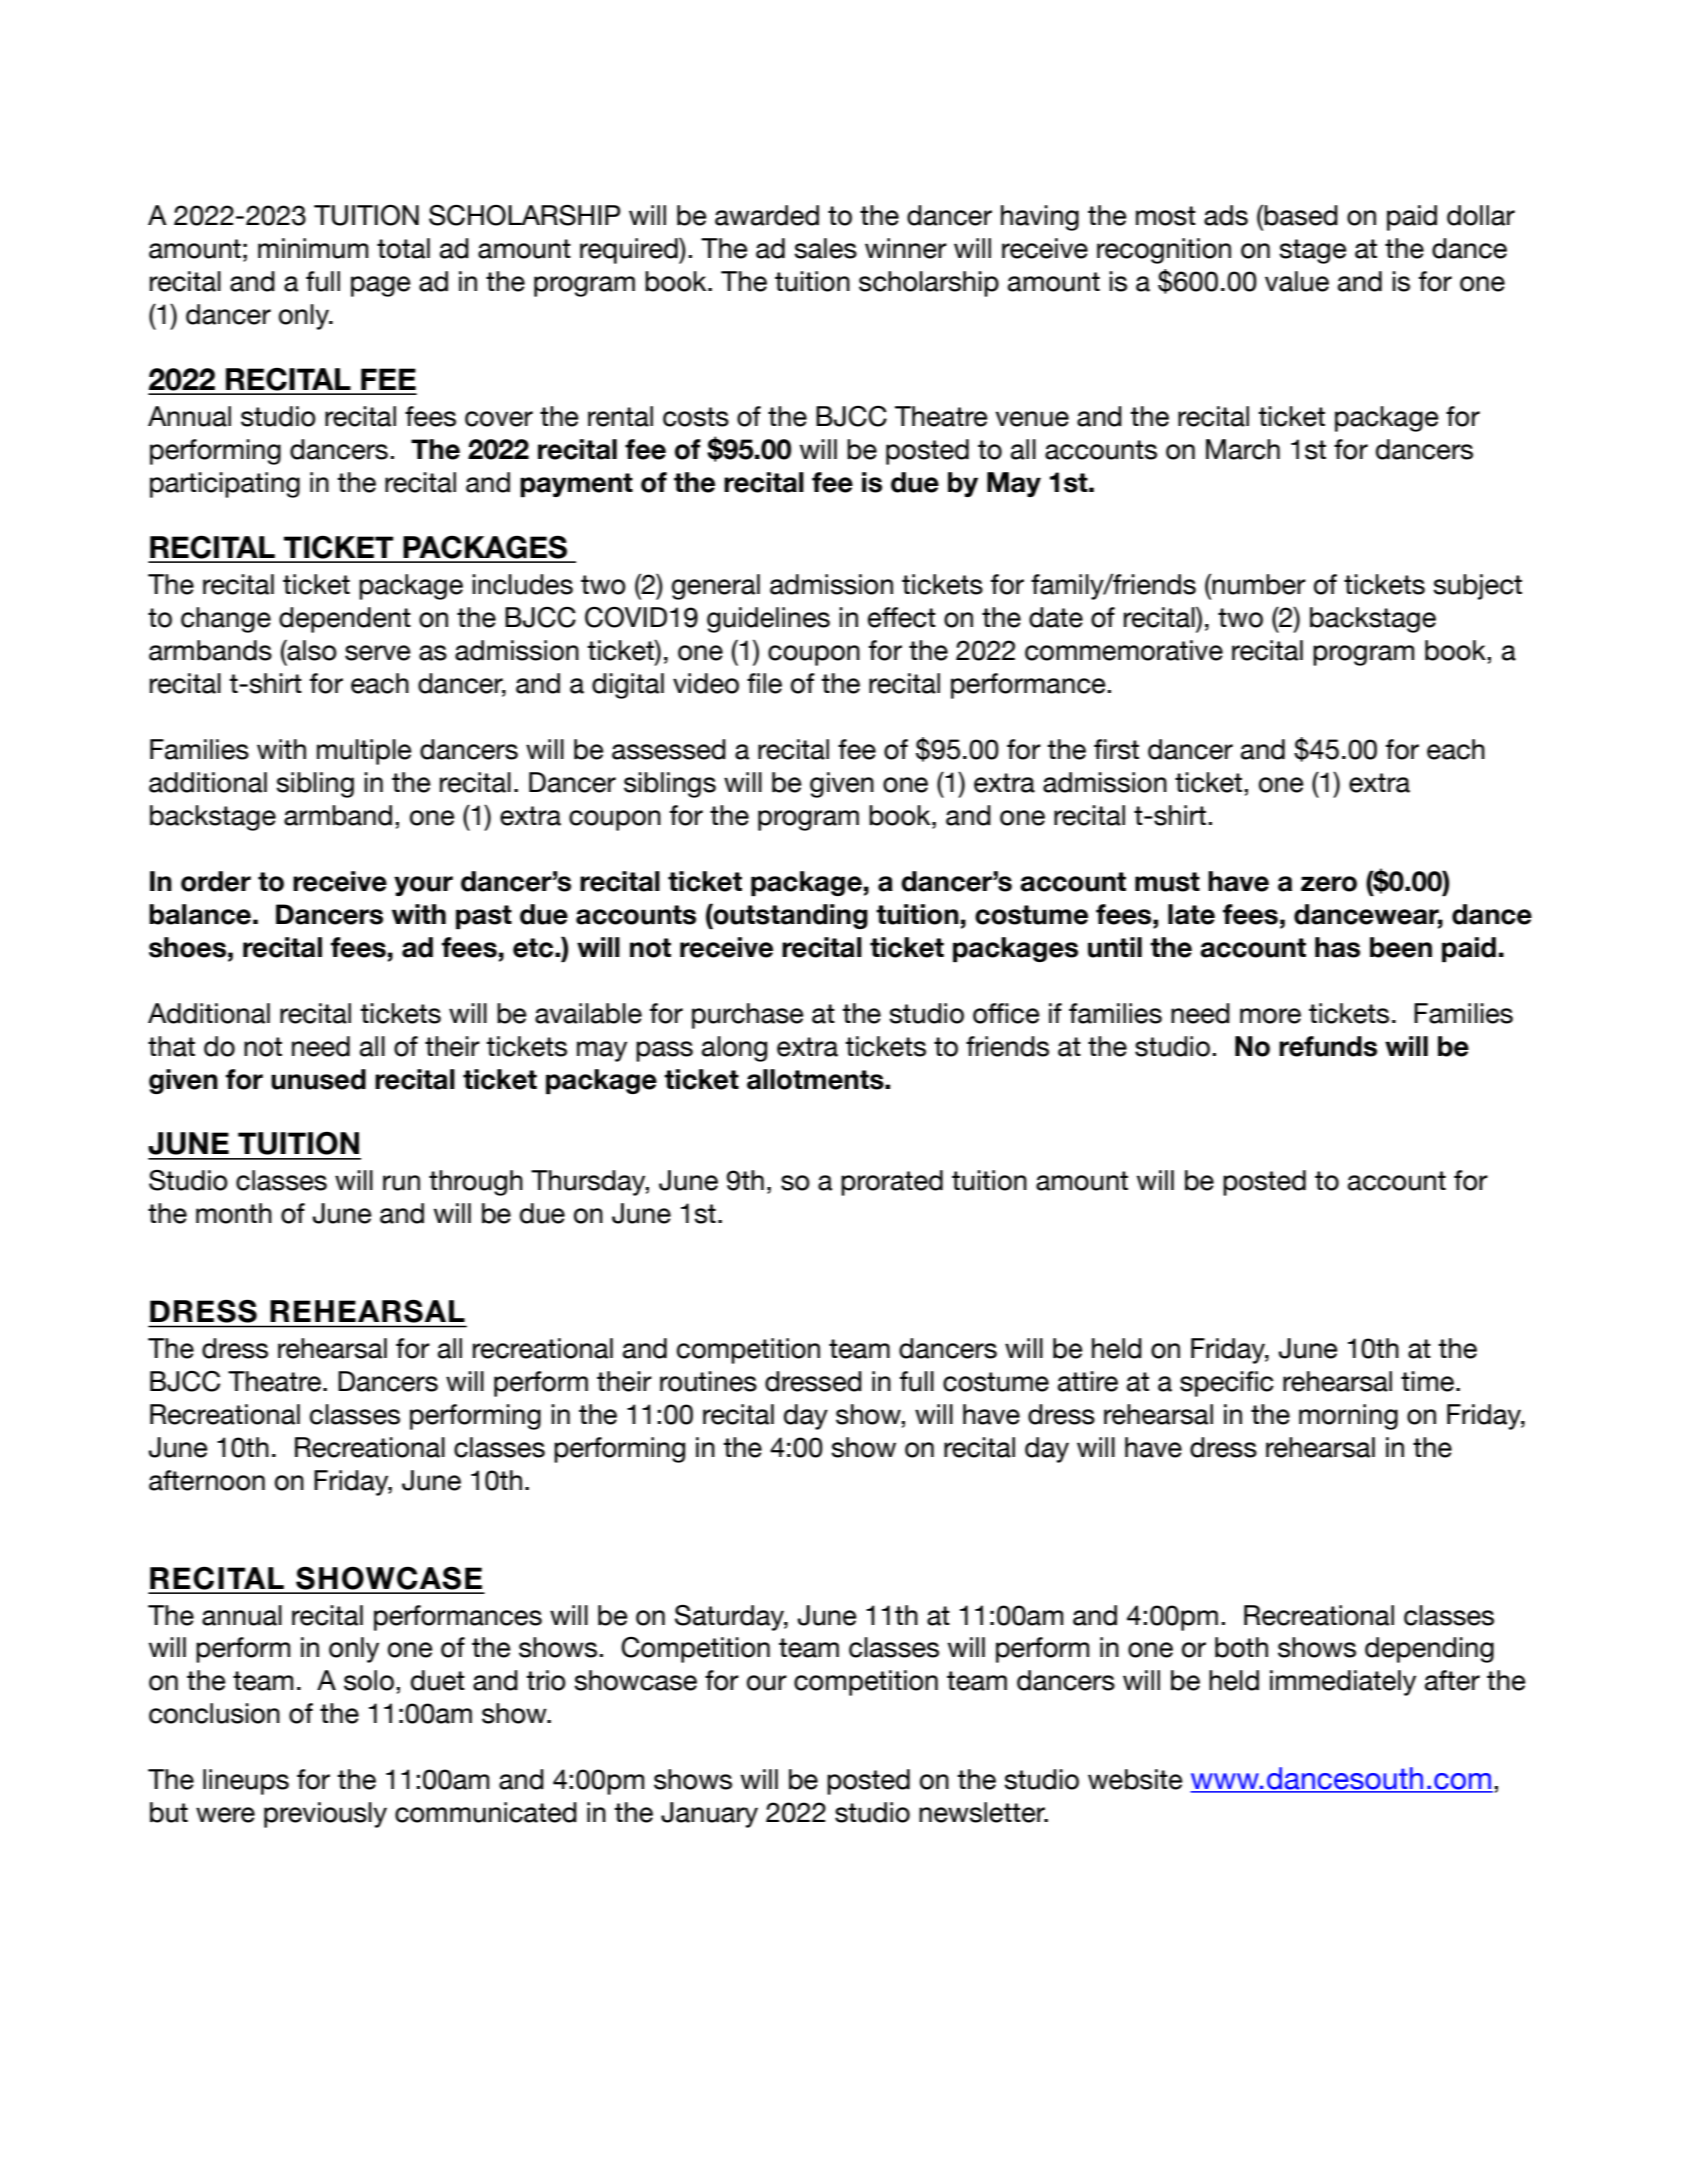  Describe the element at coordinates (1297, 281) in the screenshot. I see `value` at that location.
